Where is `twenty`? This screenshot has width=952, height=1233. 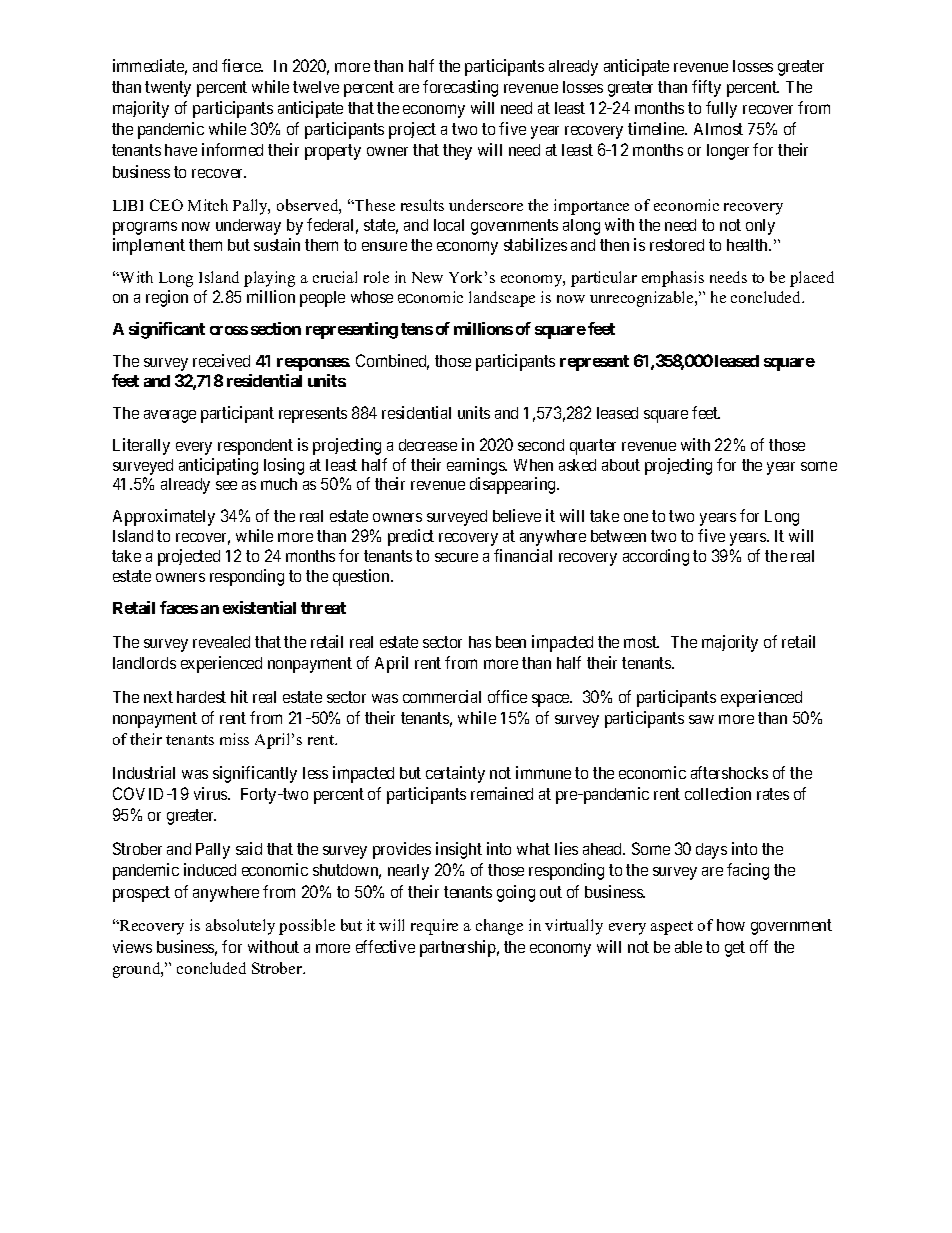
twenty is located at coordinates (168, 89).
